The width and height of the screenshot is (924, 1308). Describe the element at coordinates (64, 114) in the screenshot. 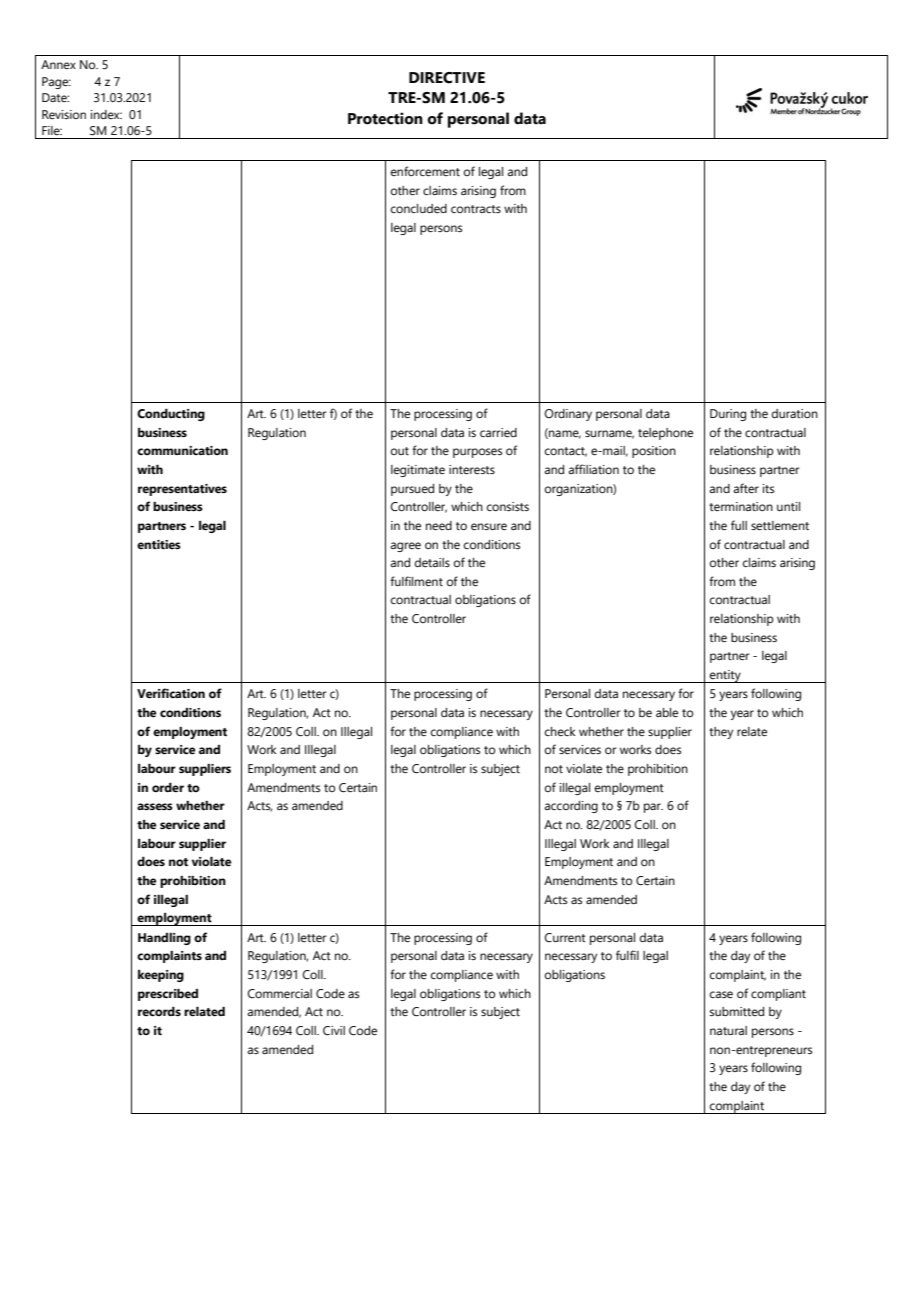

I see `Revision` at that location.
